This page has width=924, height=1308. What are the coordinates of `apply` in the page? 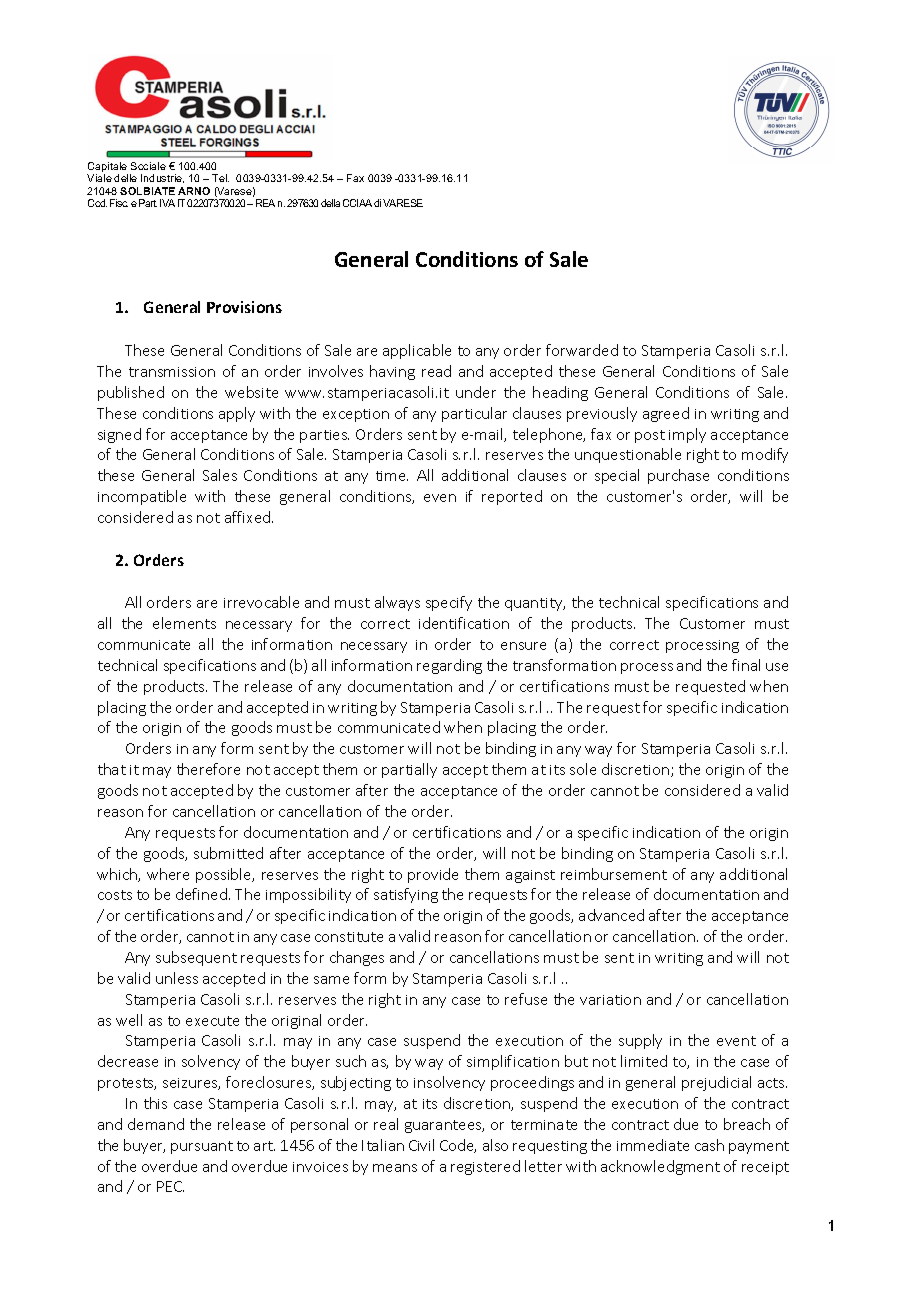 It's located at (237, 414).
